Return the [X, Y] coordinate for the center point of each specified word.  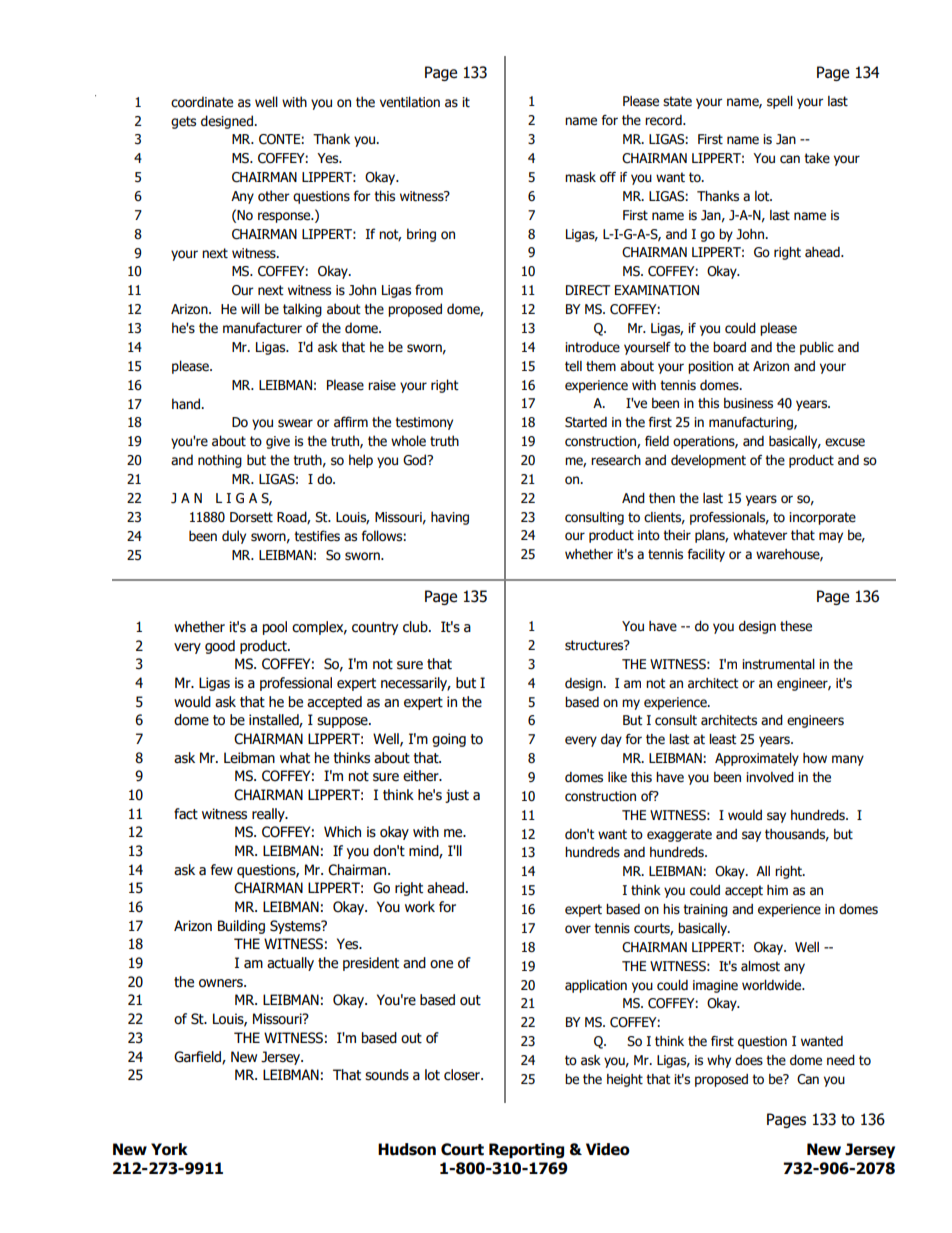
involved [770, 777]
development [708, 461]
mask [580, 177]
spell [780, 102]
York [169, 1149]
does [749, 1060]
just [457, 796]
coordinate [202, 102]
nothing [220, 461]
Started [586, 422]
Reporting [526, 1150]
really [269, 815]
